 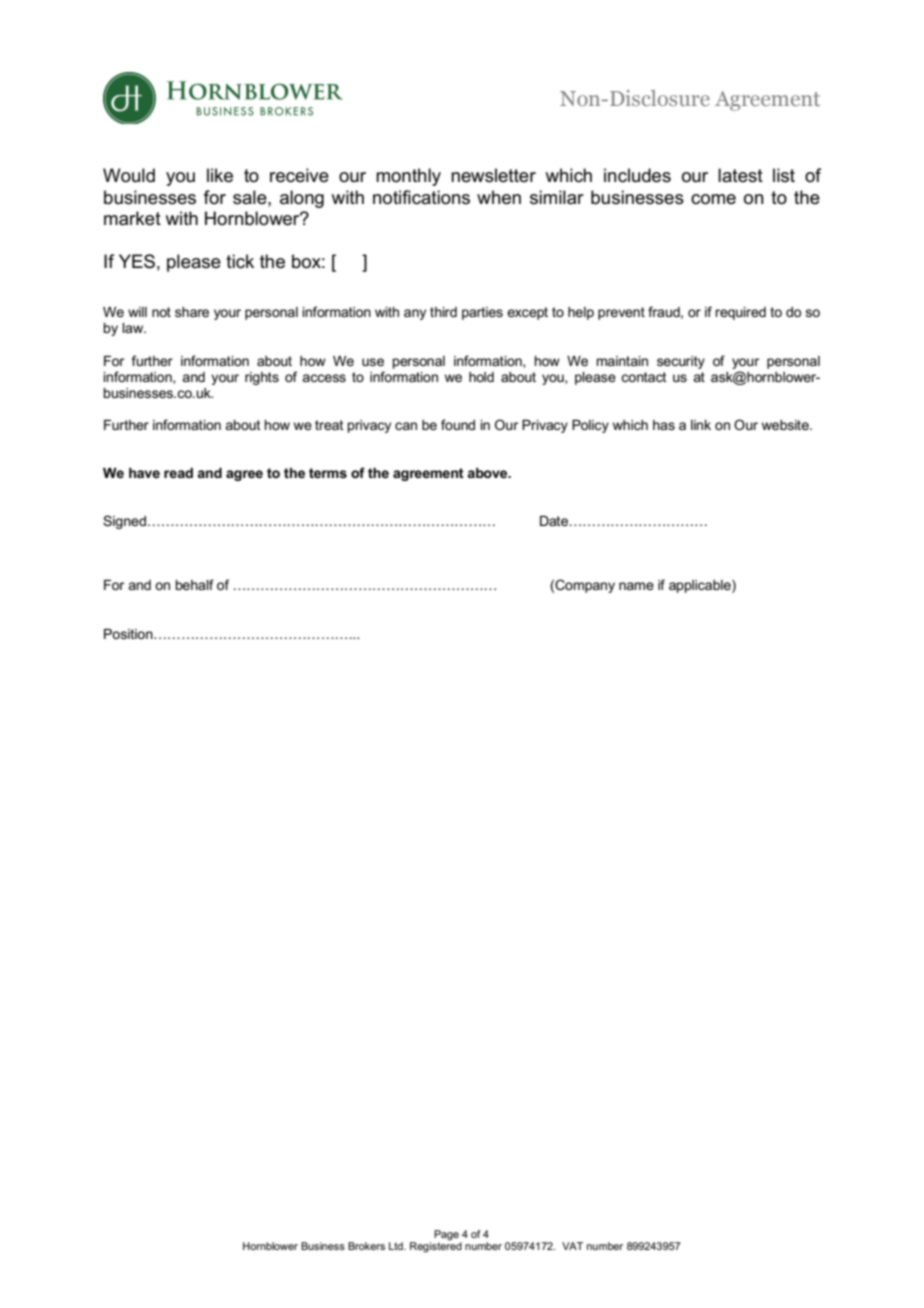 I want to click on VAT, so click(x=572, y=1246).
